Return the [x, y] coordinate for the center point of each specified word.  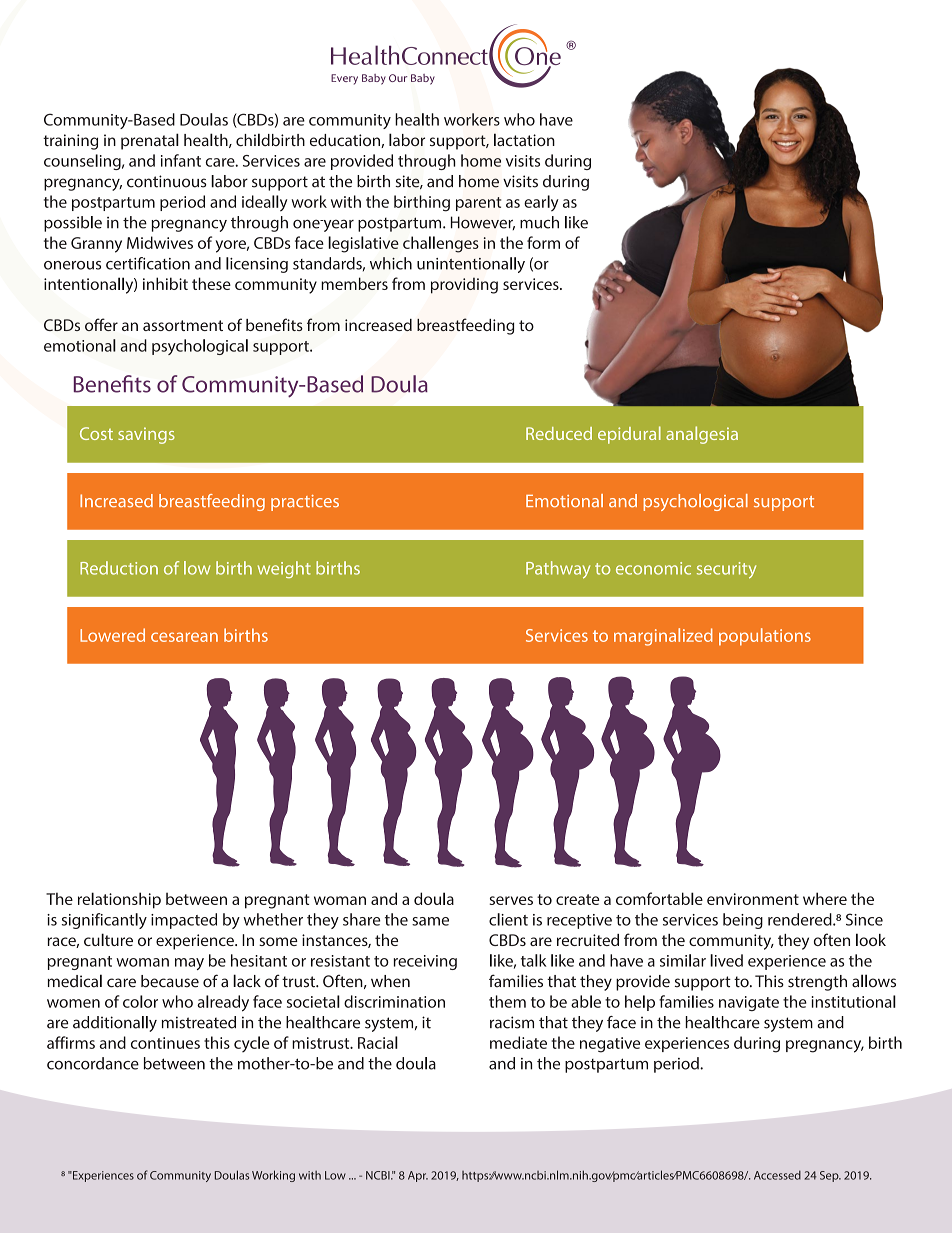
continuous [167, 181]
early [541, 203]
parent [478, 204]
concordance [93, 1063]
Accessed [777, 1175]
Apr [418, 1176]
